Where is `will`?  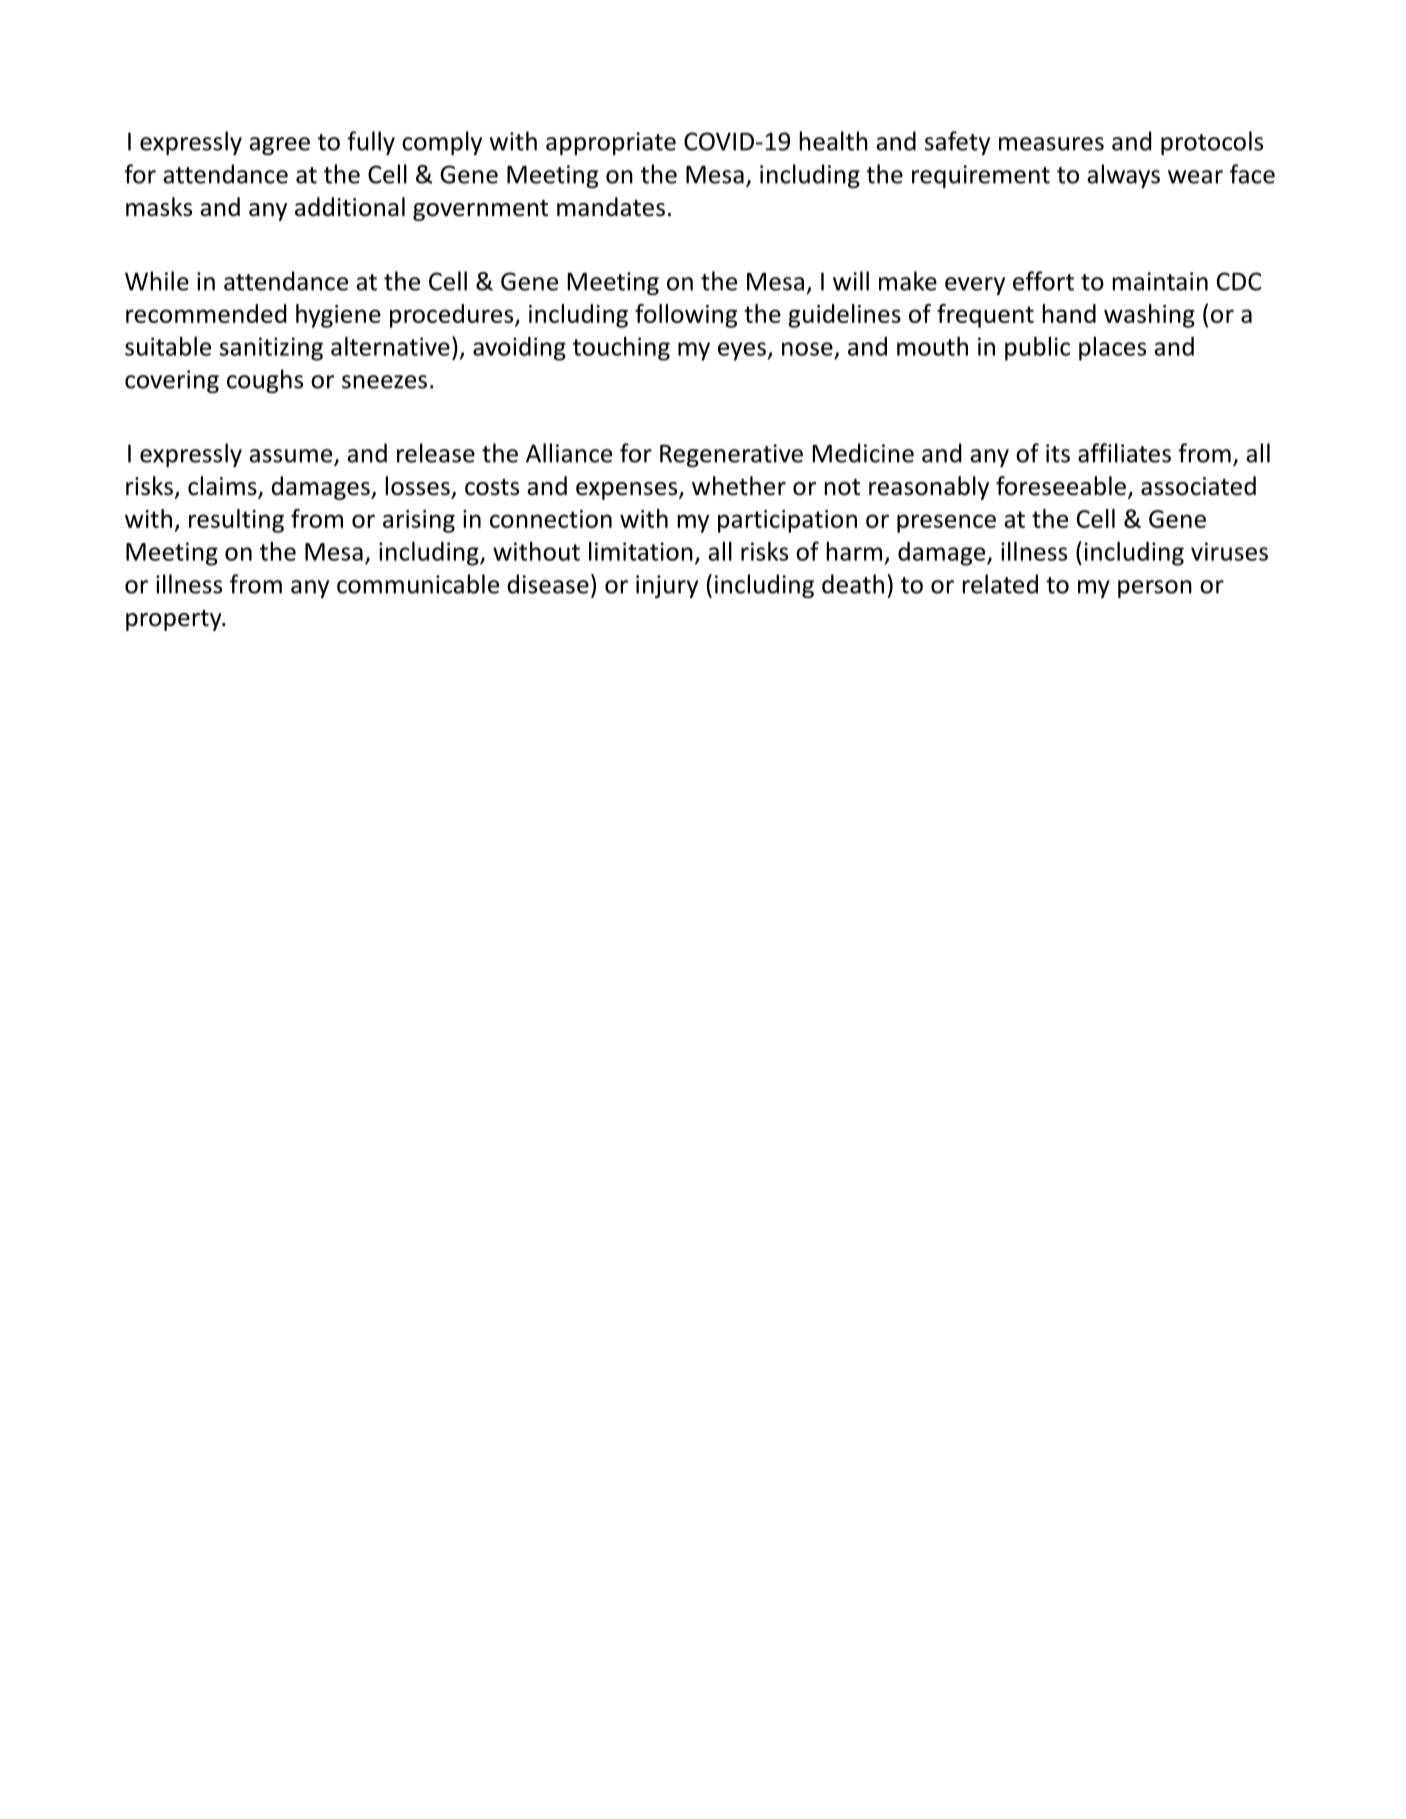
will is located at coordinates (851, 281).
